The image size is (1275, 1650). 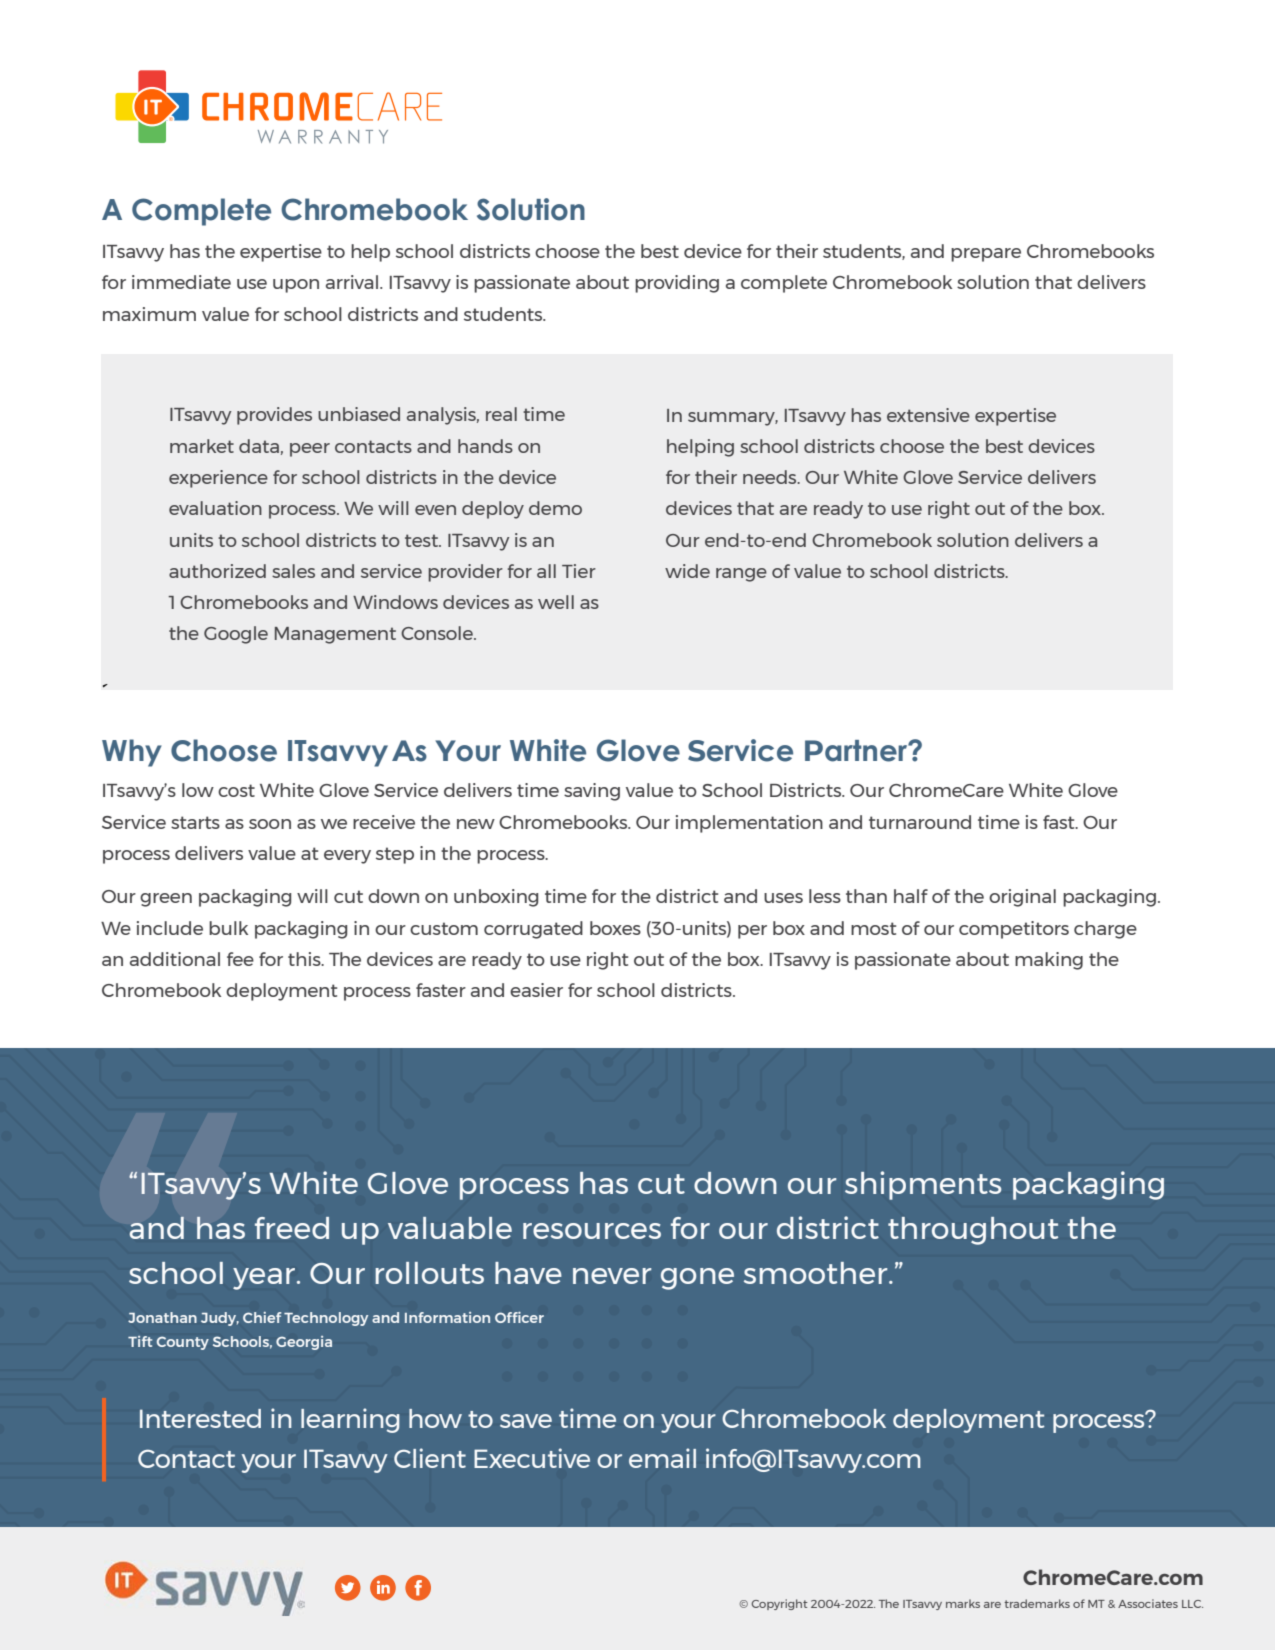 What do you see at coordinates (1105, 930) in the screenshot?
I see `charge` at bounding box center [1105, 930].
